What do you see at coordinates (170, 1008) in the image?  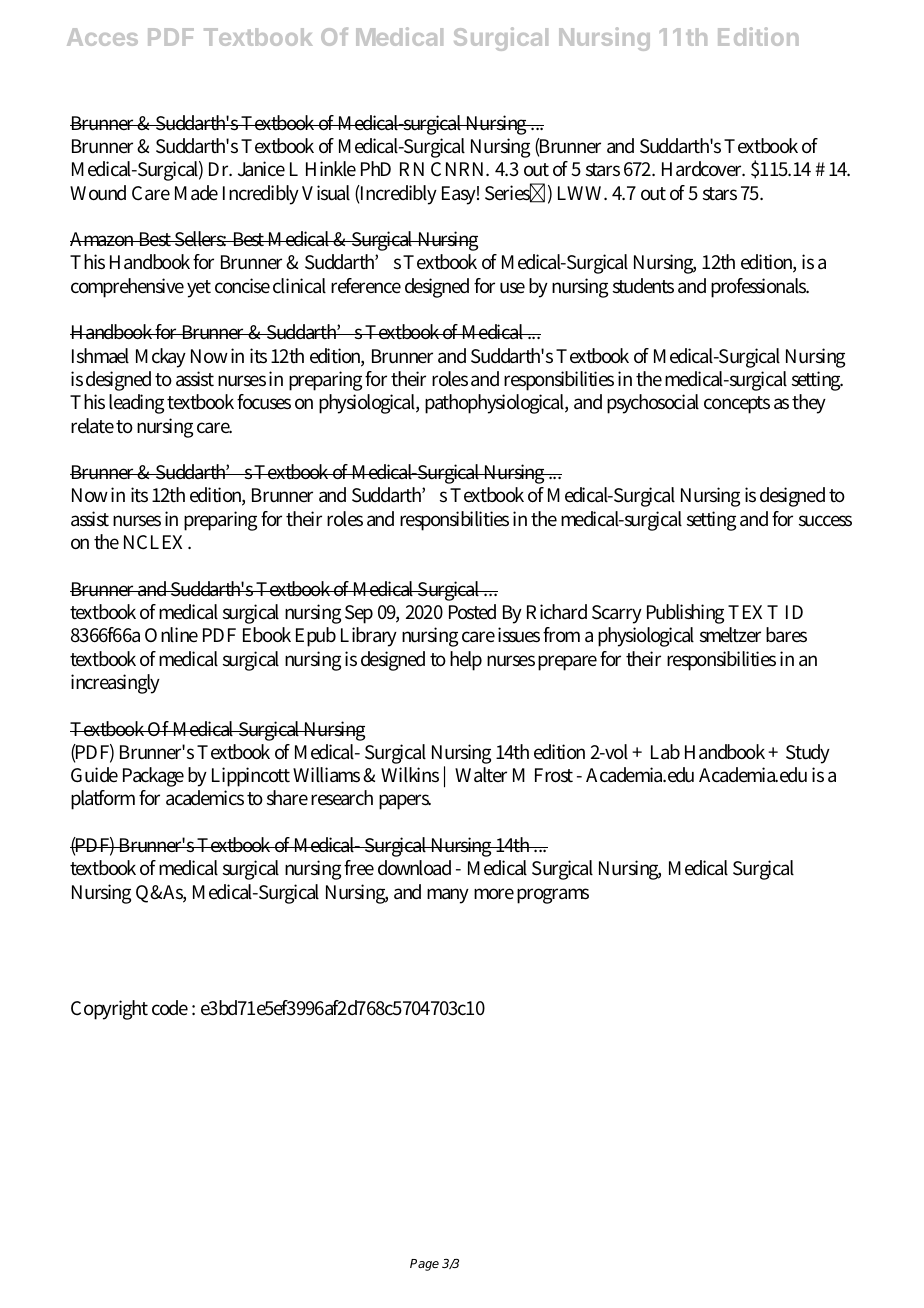 I see `code` at bounding box center [170, 1008].
